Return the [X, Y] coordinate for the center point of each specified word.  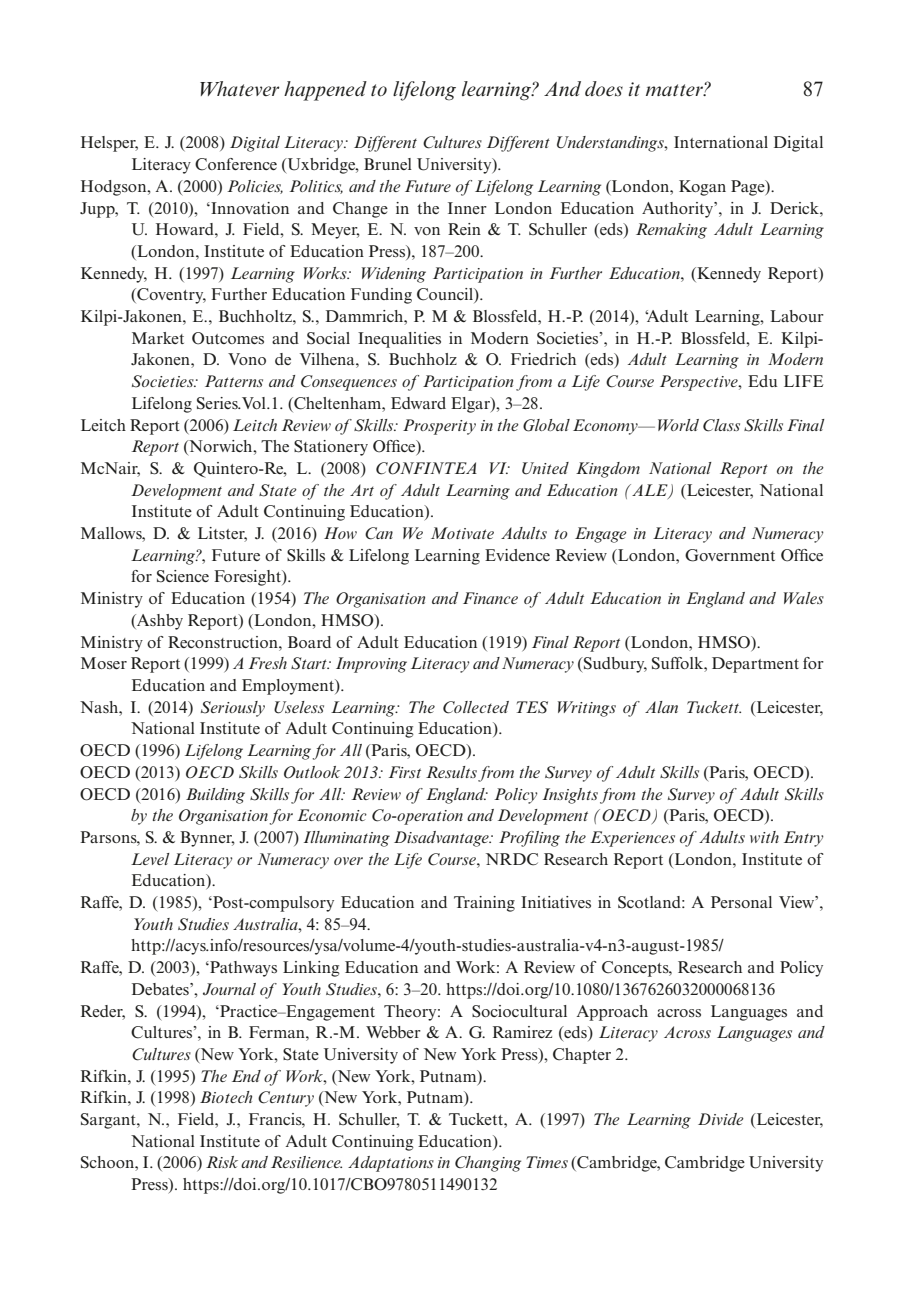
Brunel [388, 164]
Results [451, 772]
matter [675, 90]
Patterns [234, 381]
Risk [222, 1162]
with [764, 837]
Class [721, 425]
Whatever [240, 88]
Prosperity [439, 427]
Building [215, 796]
